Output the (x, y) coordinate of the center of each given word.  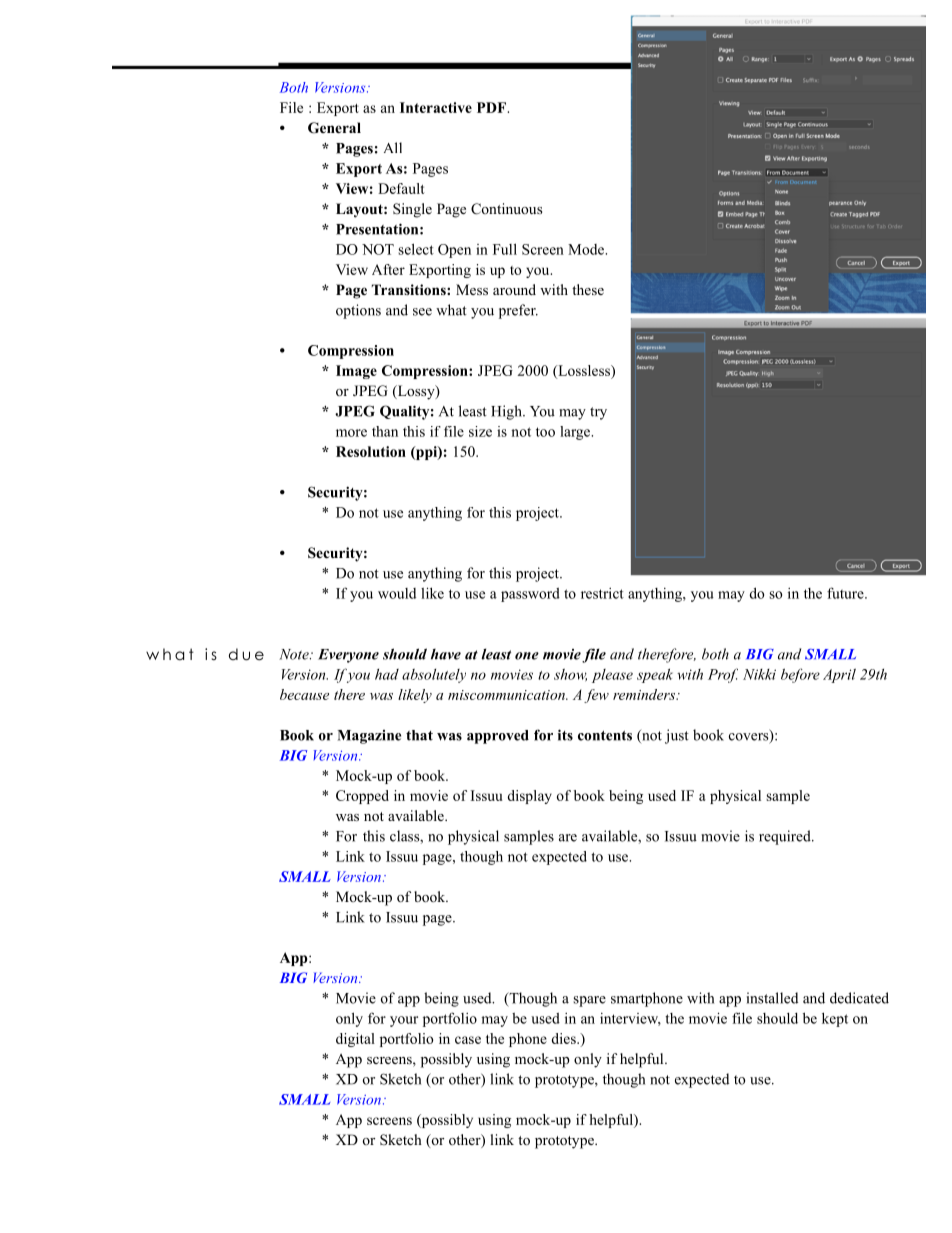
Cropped (362, 797)
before (800, 675)
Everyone (348, 656)
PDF (492, 107)
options (358, 311)
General (334, 128)
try (598, 413)
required (786, 837)
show (570, 675)
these (588, 289)
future (846, 593)
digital (355, 1040)
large (576, 433)
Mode (587, 249)
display (529, 797)
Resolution (371, 451)
